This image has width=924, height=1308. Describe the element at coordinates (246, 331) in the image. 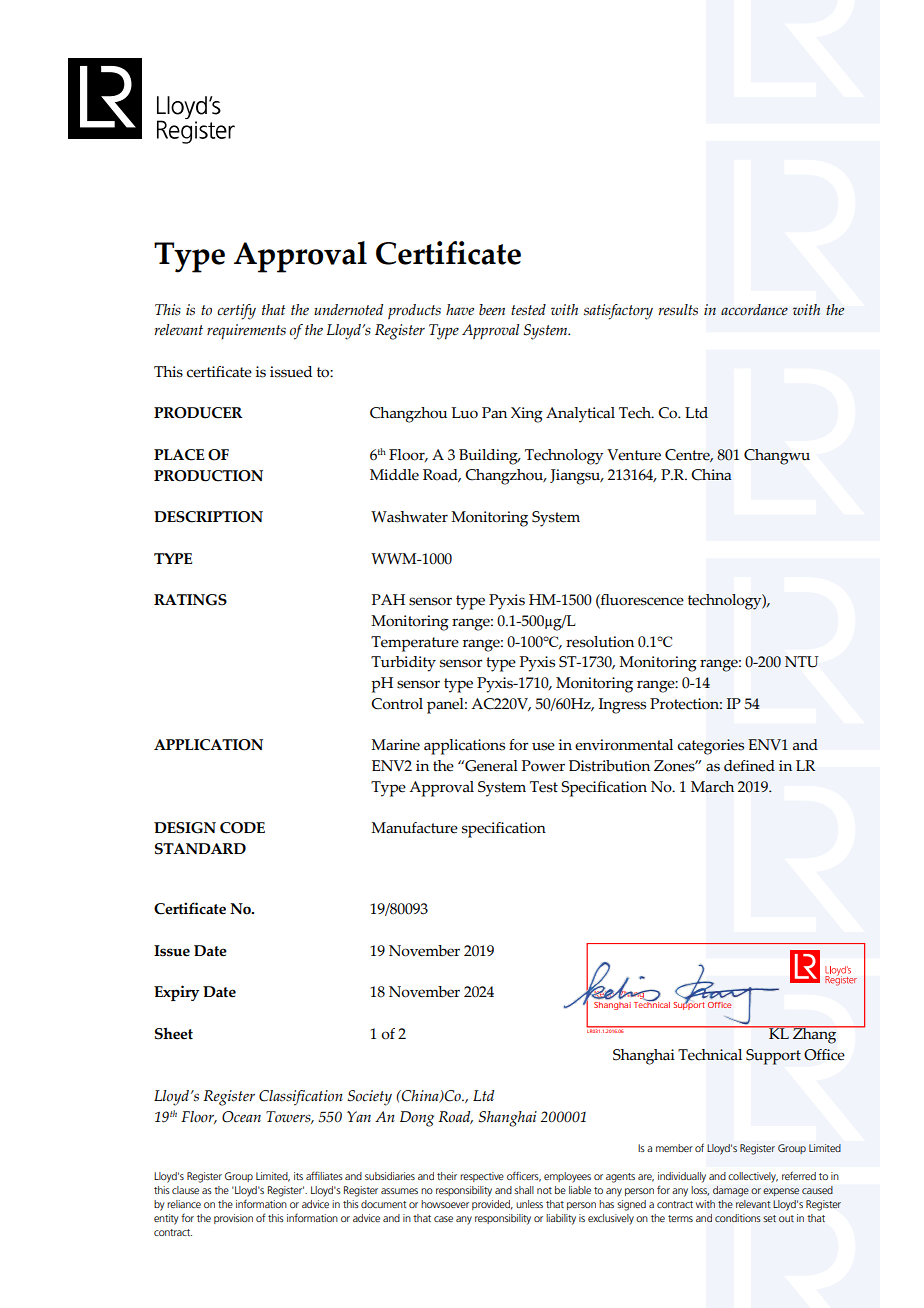

I see `requirements` at that location.
